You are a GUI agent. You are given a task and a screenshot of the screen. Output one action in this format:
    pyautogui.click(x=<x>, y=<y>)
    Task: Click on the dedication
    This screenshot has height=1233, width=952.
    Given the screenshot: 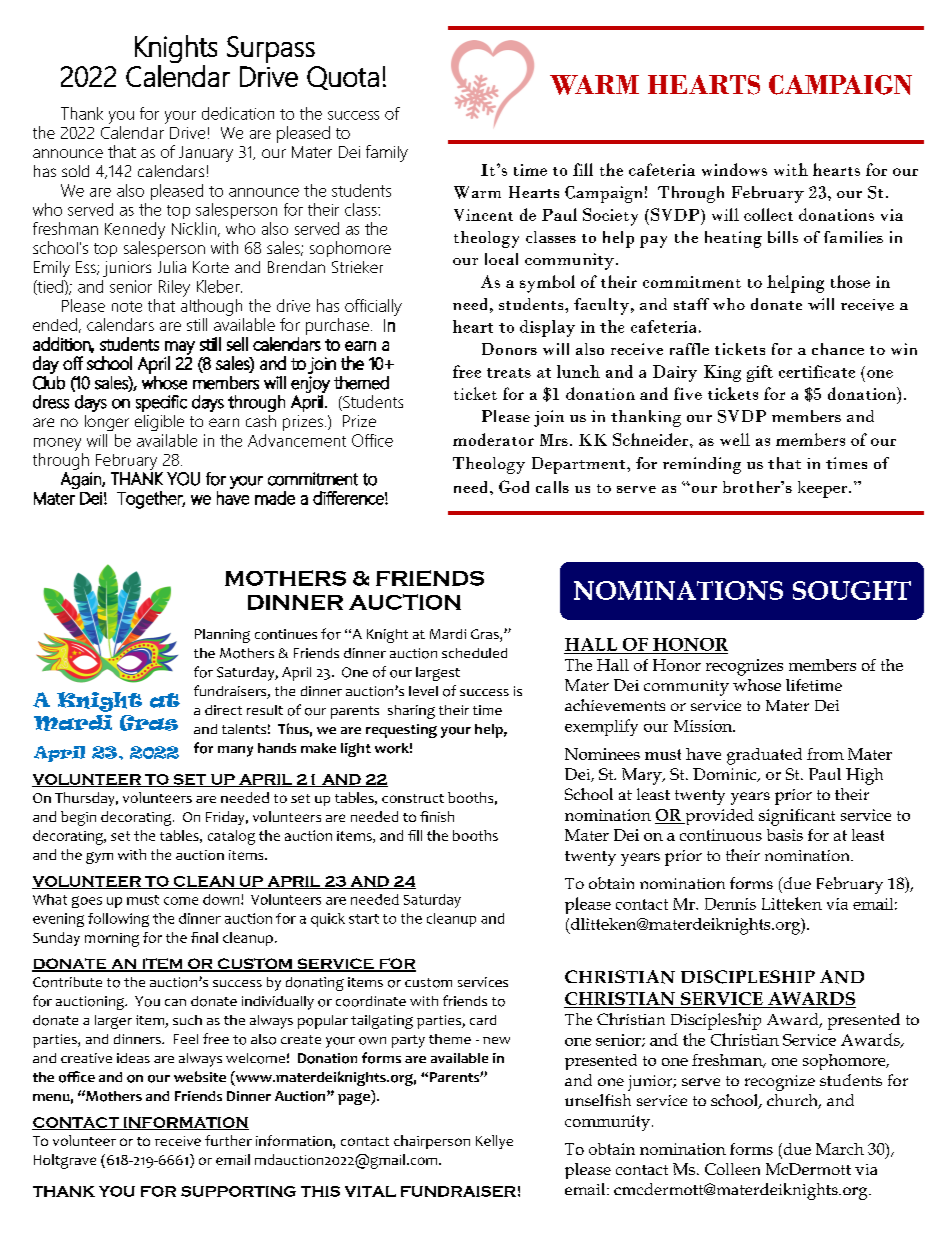 What is the action you would take?
    pyautogui.click(x=238, y=113)
